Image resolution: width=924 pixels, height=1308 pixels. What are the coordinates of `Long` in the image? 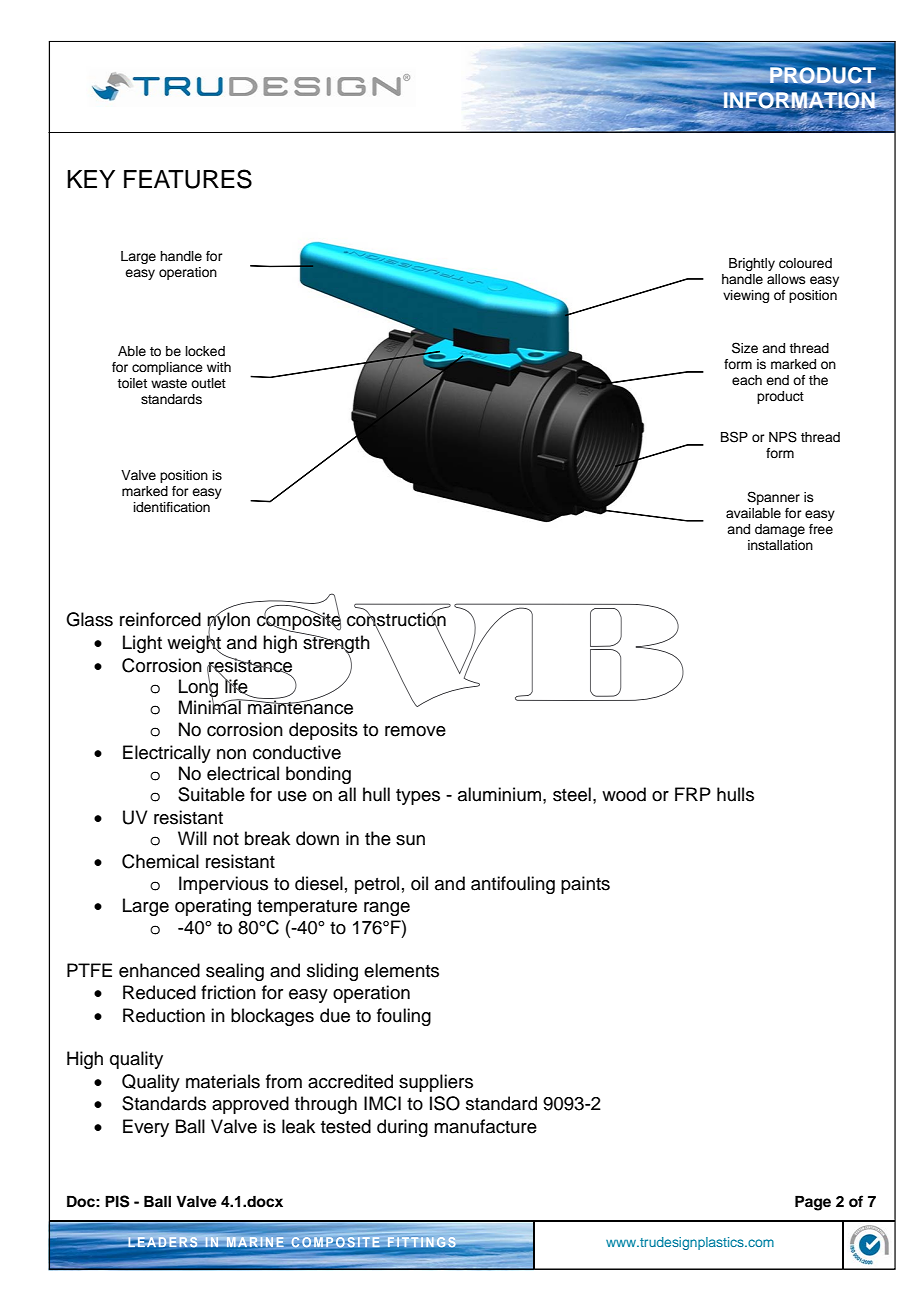 It's located at (198, 688).
